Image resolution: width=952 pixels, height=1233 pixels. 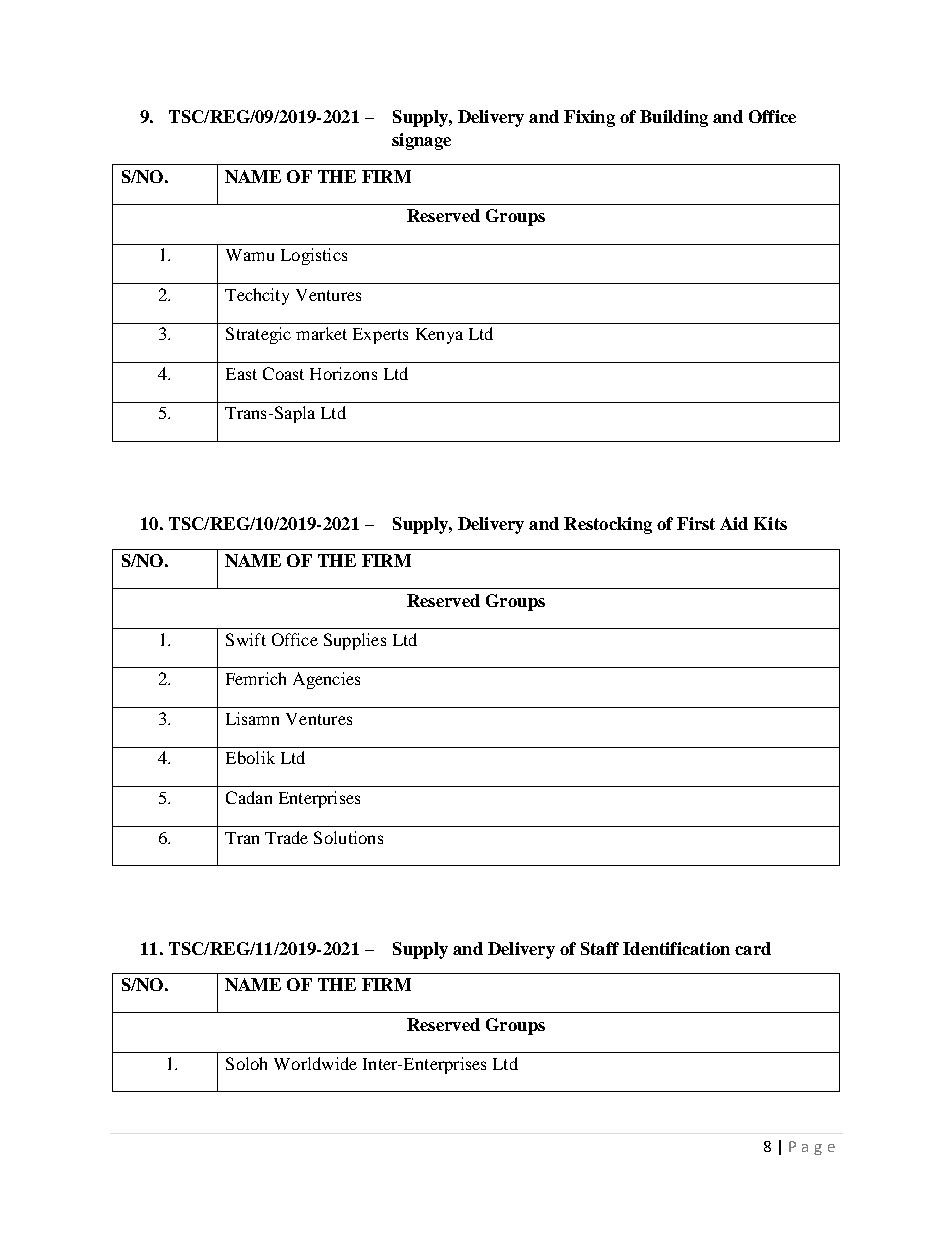 I want to click on Trade, so click(x=286, y=837).
